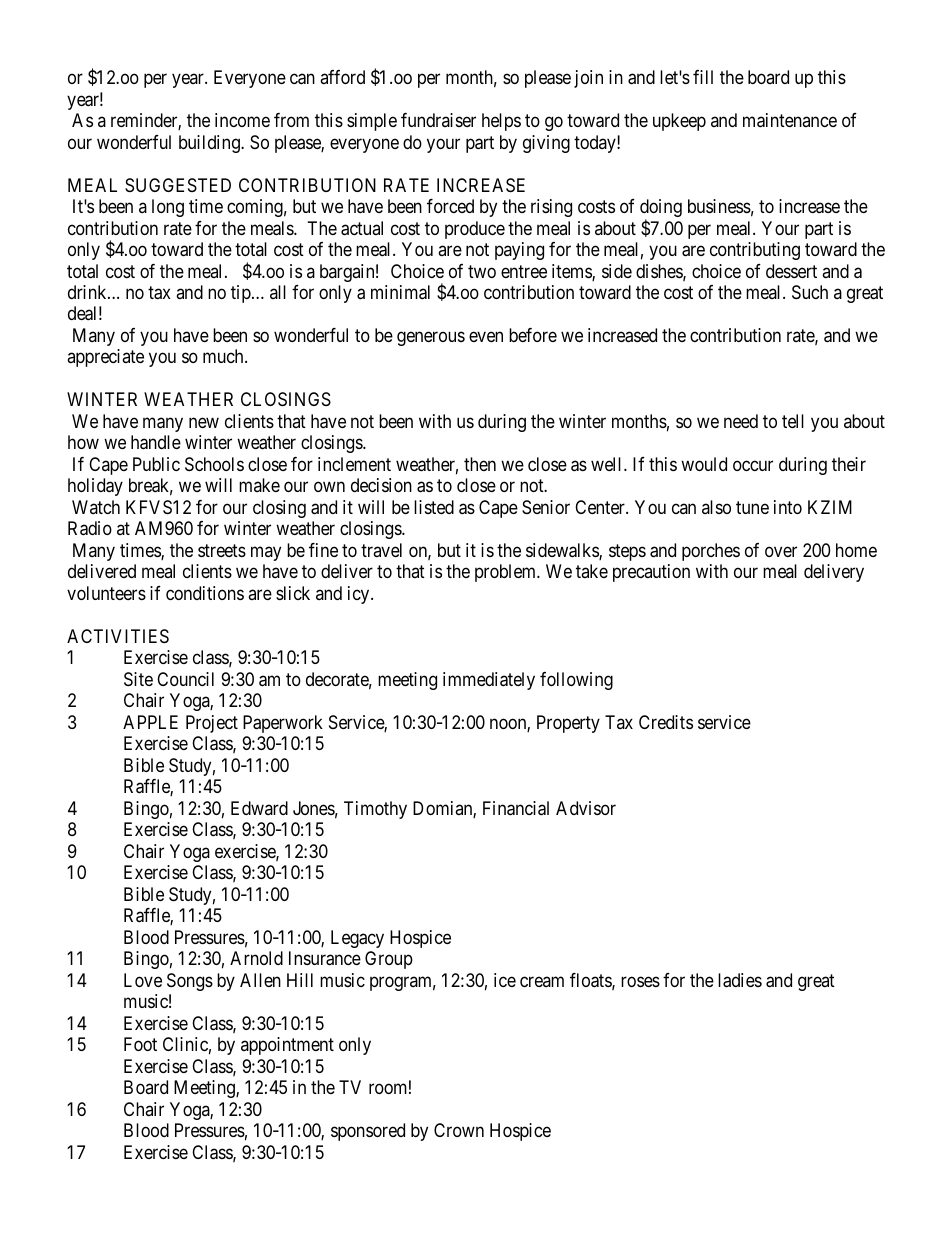 The height and width of the document is (1233, 952). I want to click on over, so click(781, 551).
